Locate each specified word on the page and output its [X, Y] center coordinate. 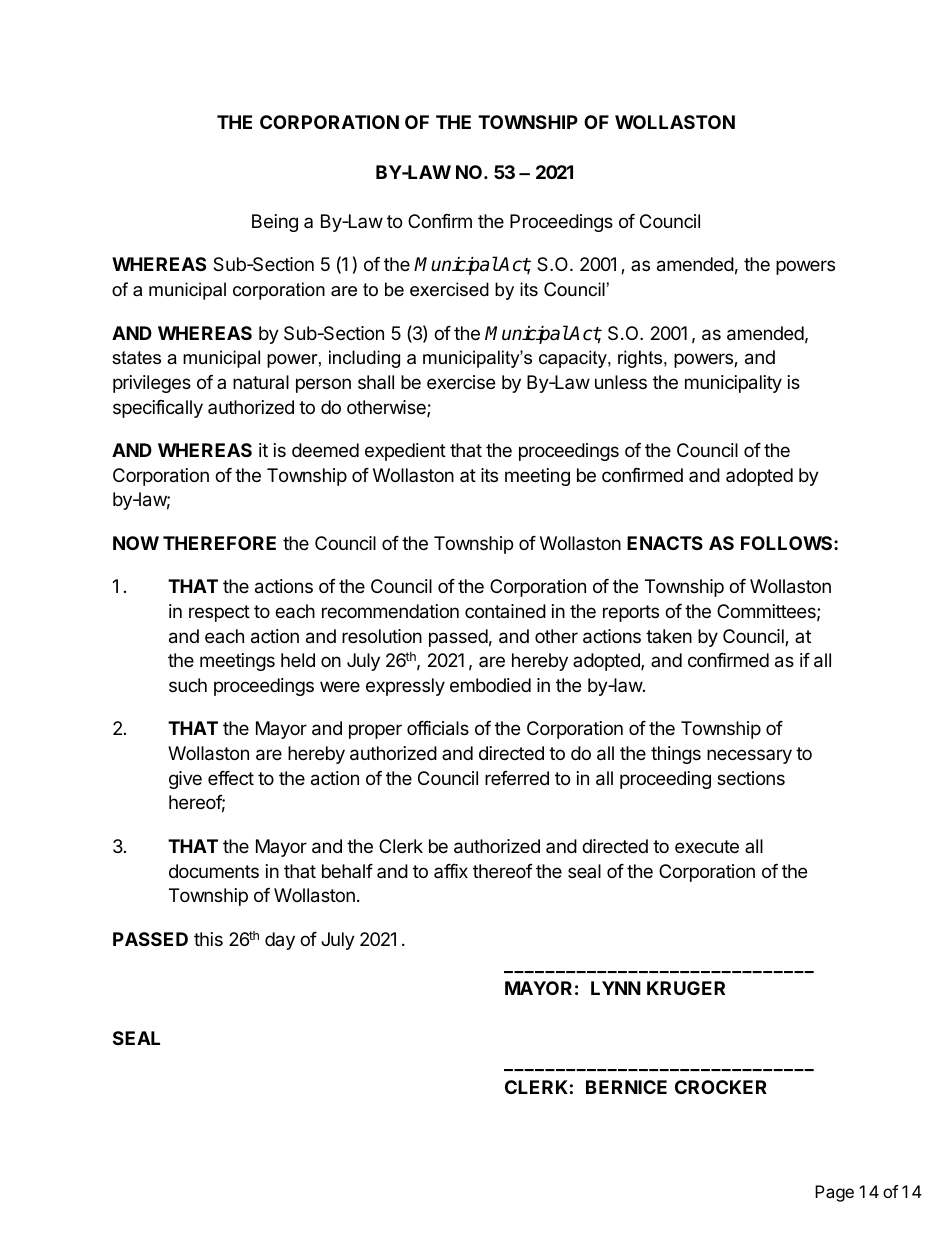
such [188, 685]
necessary [749, 756]
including [364, 359]
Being [275, 223]
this [208, 939]
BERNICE [626, 1087]
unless [621, 382]
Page [834, 1193]
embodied [490, 685]
